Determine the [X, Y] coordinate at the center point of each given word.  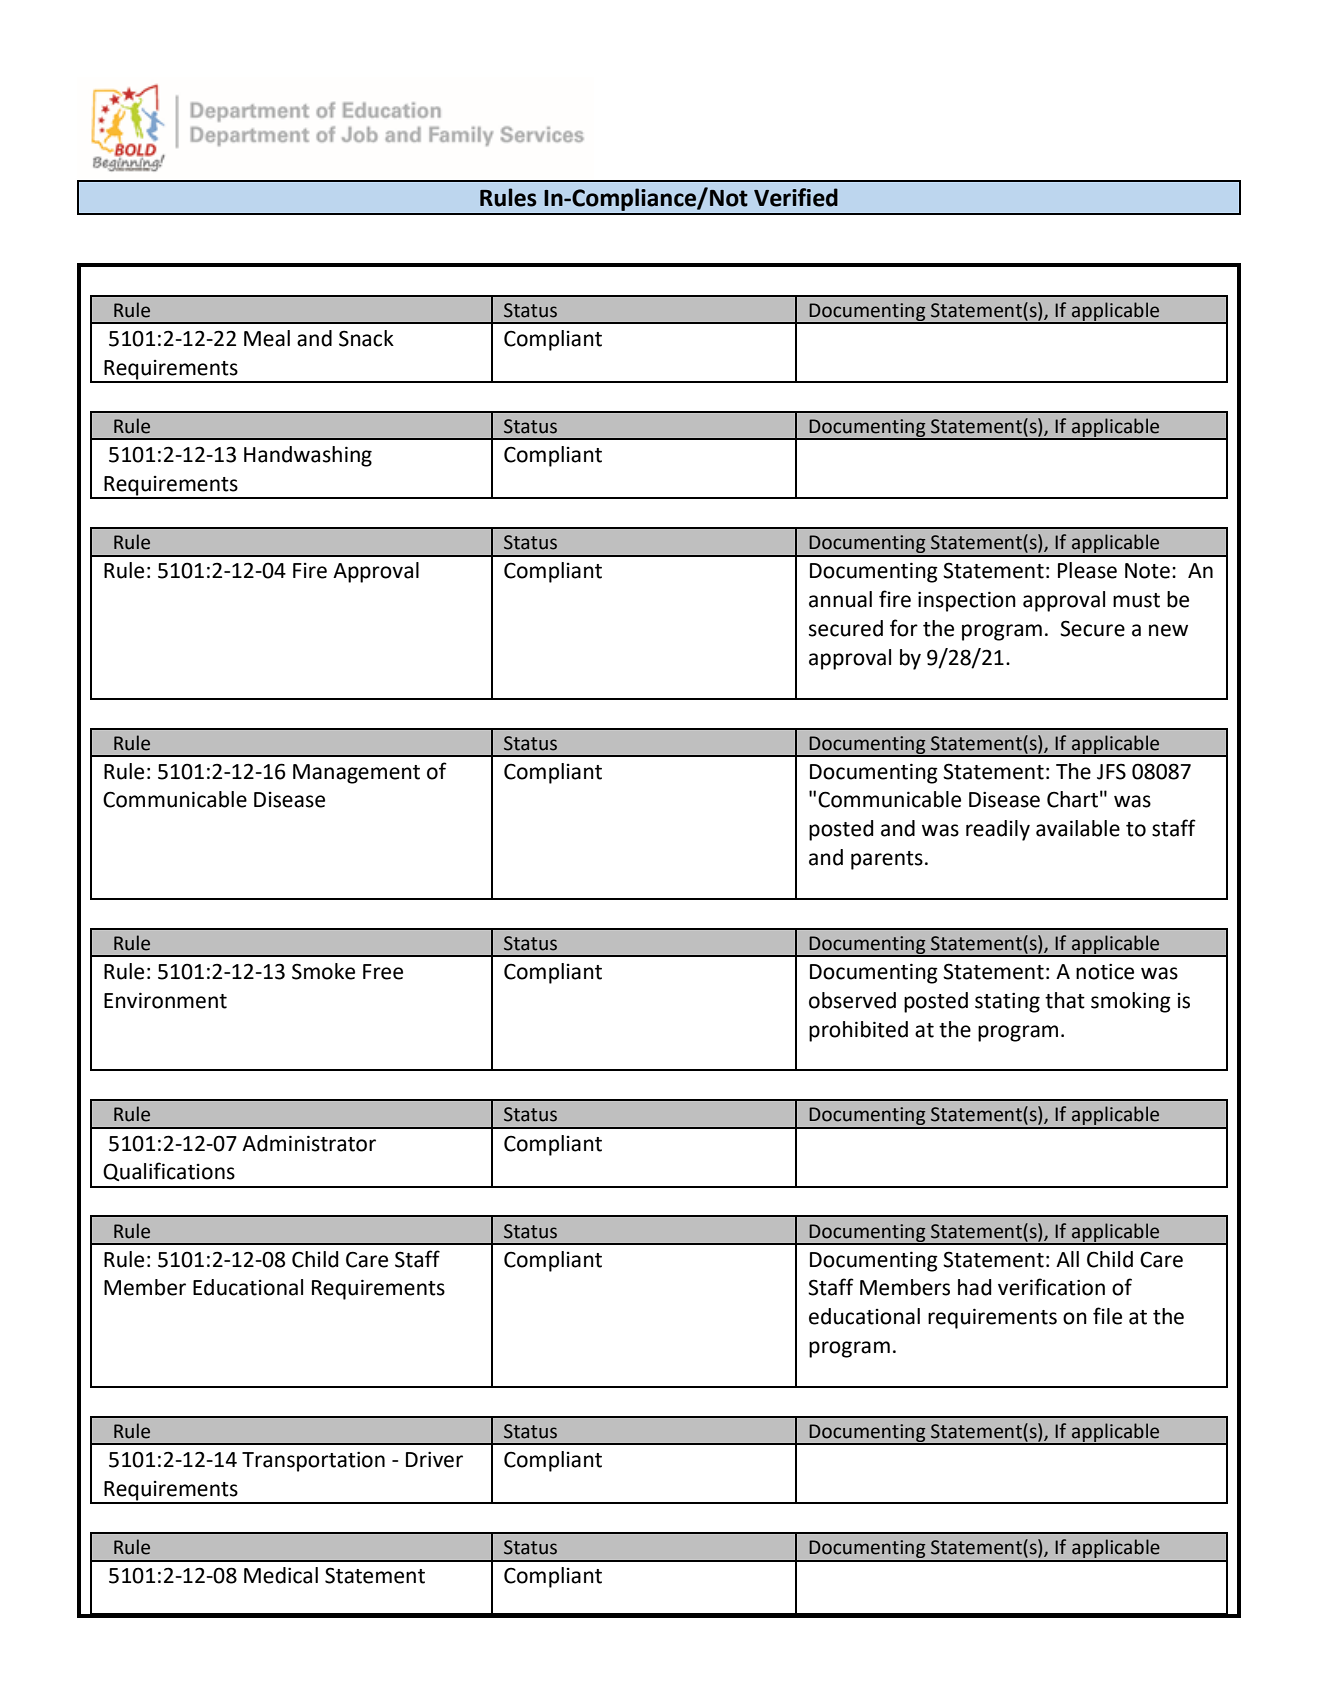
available [1078, 828]
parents [887, 860]
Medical [281, 1575]
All [1067, 1259]
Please [1087, 570]
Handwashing [308, 456]
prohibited [858, 1031]
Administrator [309, 1143]
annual [840, 599]
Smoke [323, 971]
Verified [796, 197]
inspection [967, 601]
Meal [267, 338]
